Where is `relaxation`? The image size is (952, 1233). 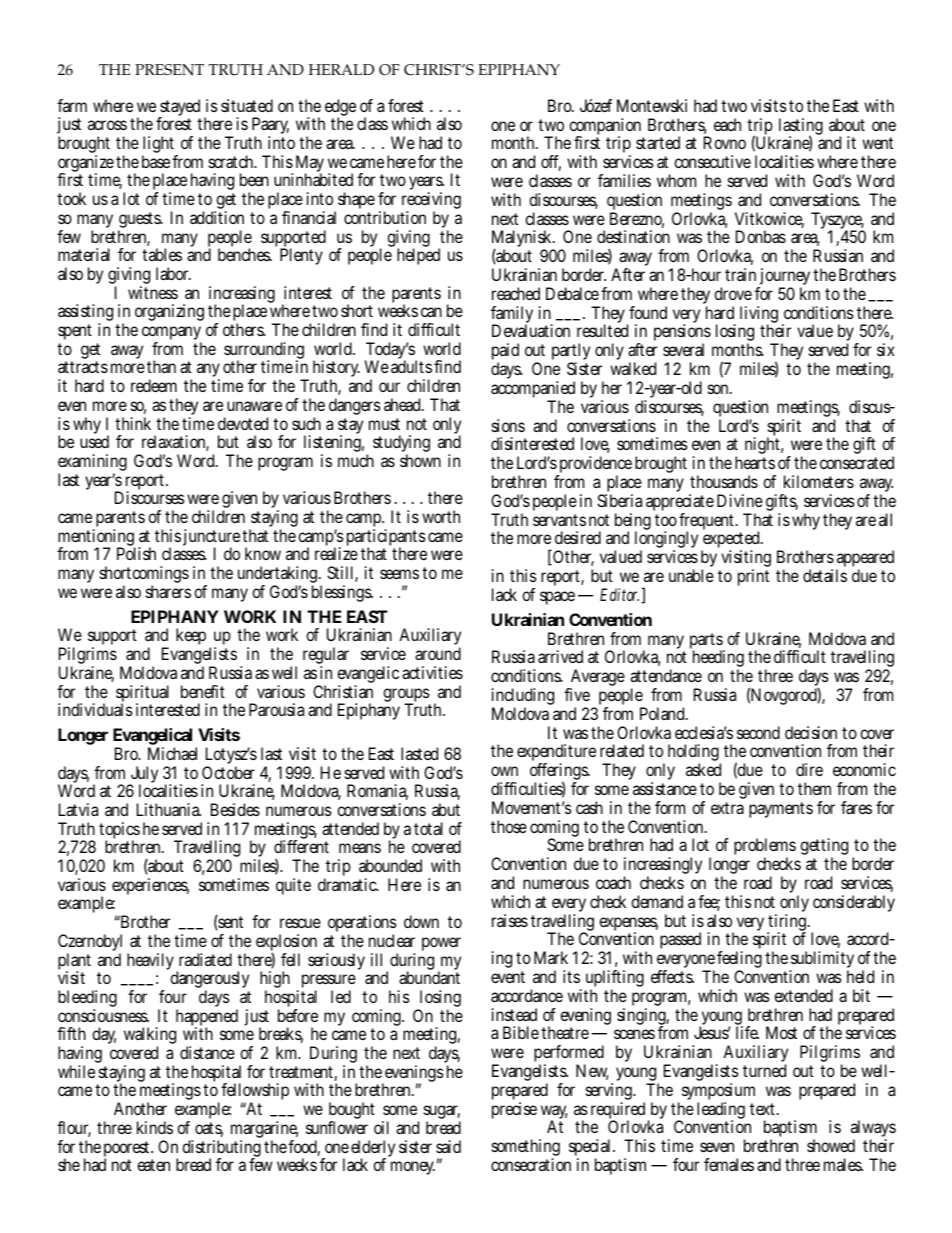
relaxation is located at coordinates (175, 443).
